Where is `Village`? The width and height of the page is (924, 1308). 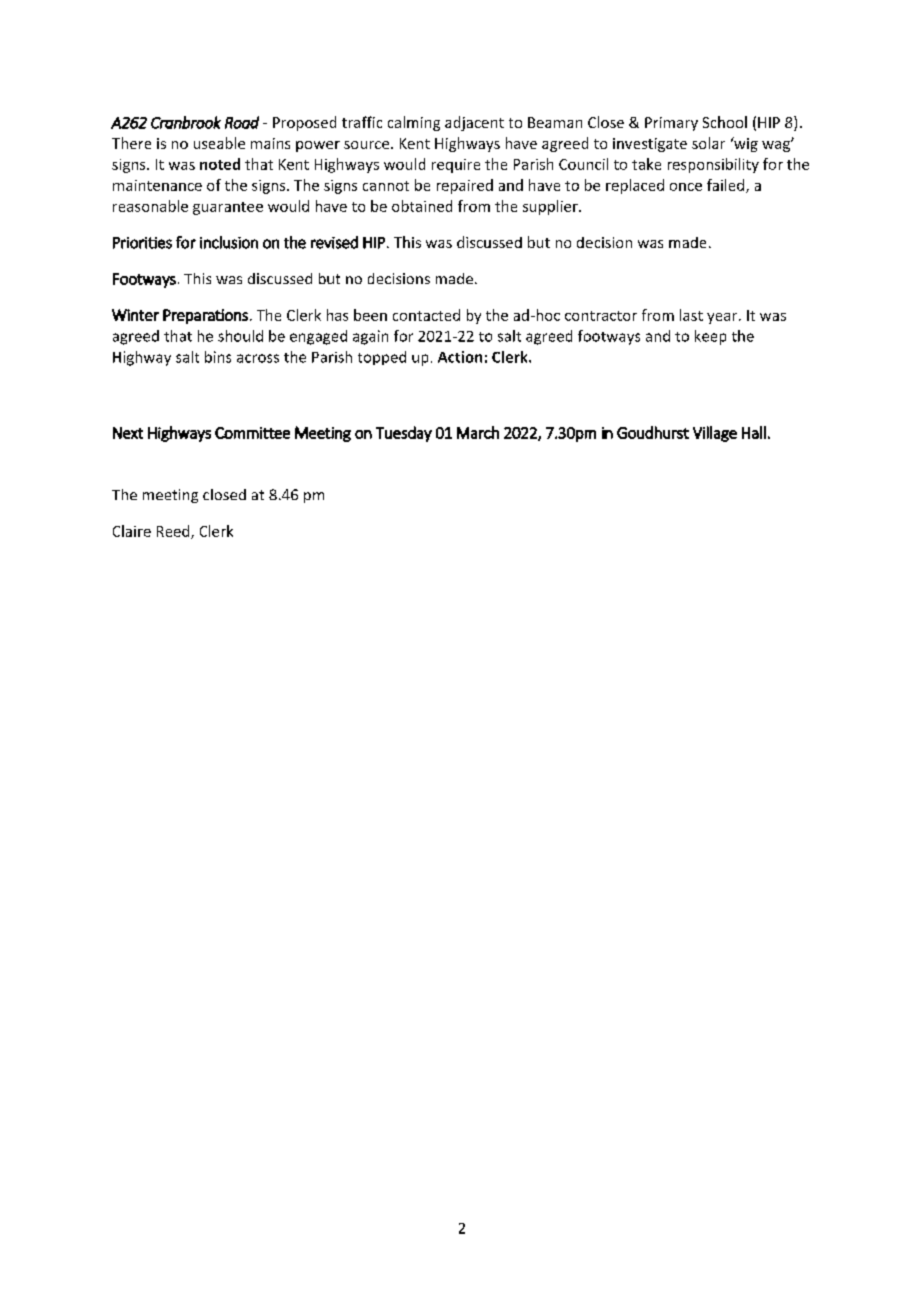 Village is located at coordinates (715, 434).
